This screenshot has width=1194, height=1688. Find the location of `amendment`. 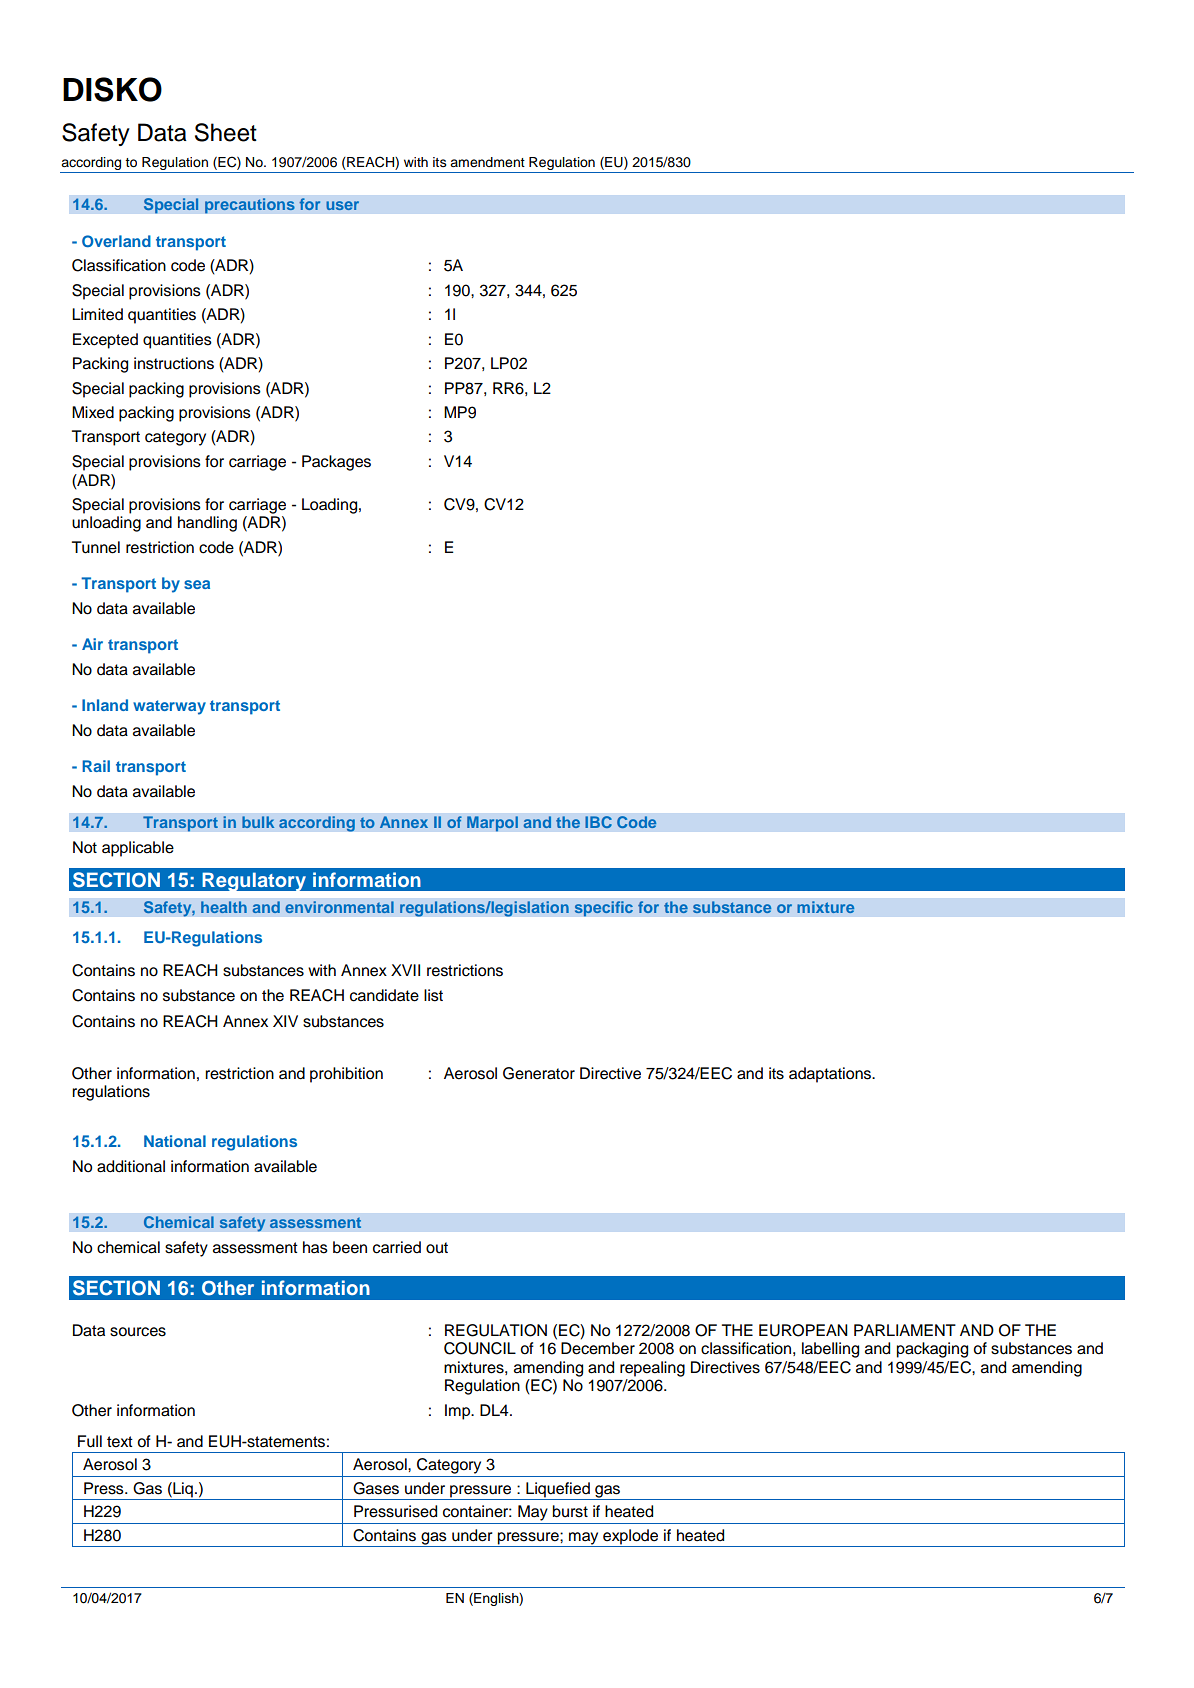

amendment is located at coordinates (487, 162).
